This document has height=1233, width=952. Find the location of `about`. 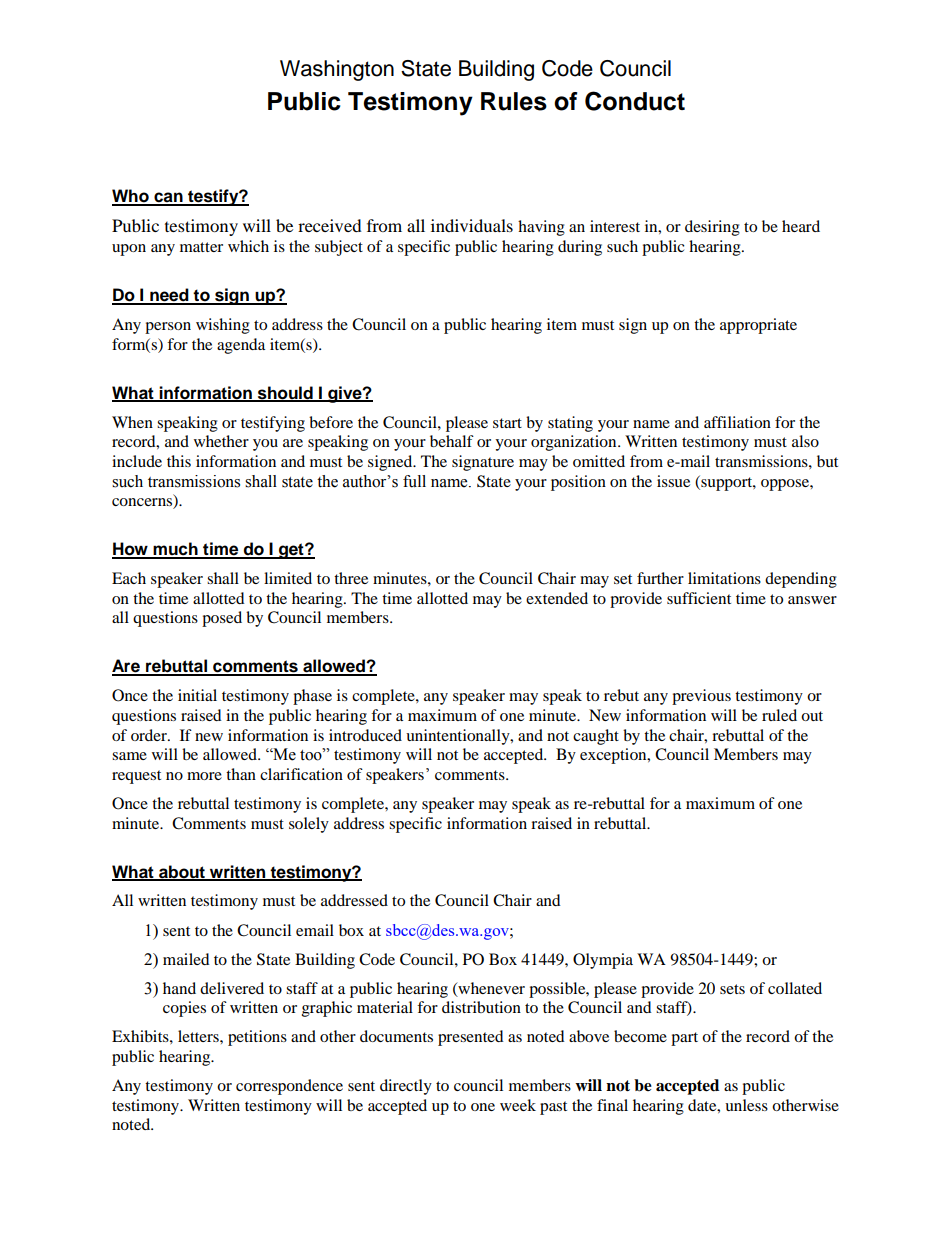

about is located at coordinates (182, 872).
